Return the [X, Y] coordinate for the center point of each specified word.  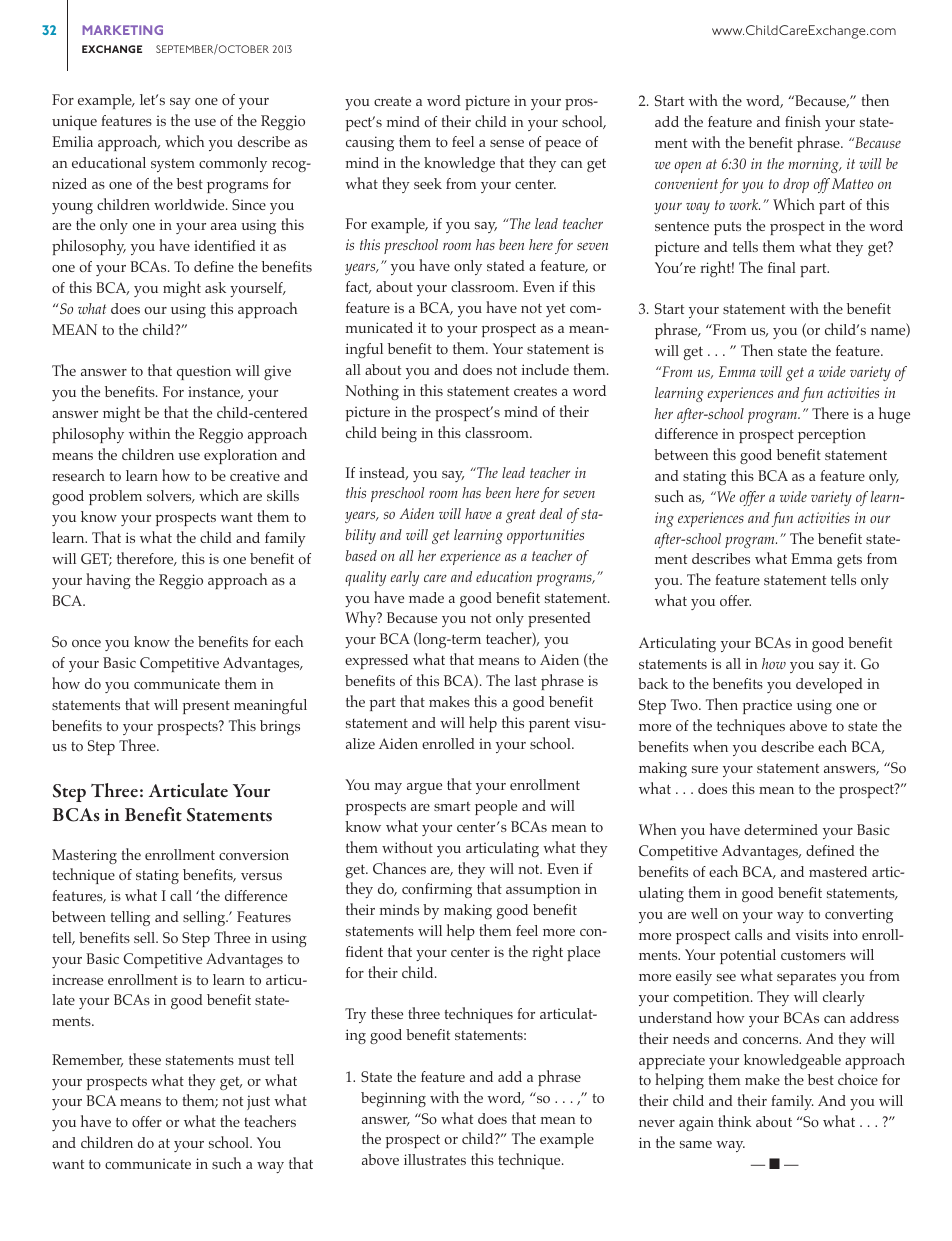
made [426, 597]
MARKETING [122, 30]
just [258, 1102]
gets [849, 561]
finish [803, 121]
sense [507, 143]
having [108, 581]
